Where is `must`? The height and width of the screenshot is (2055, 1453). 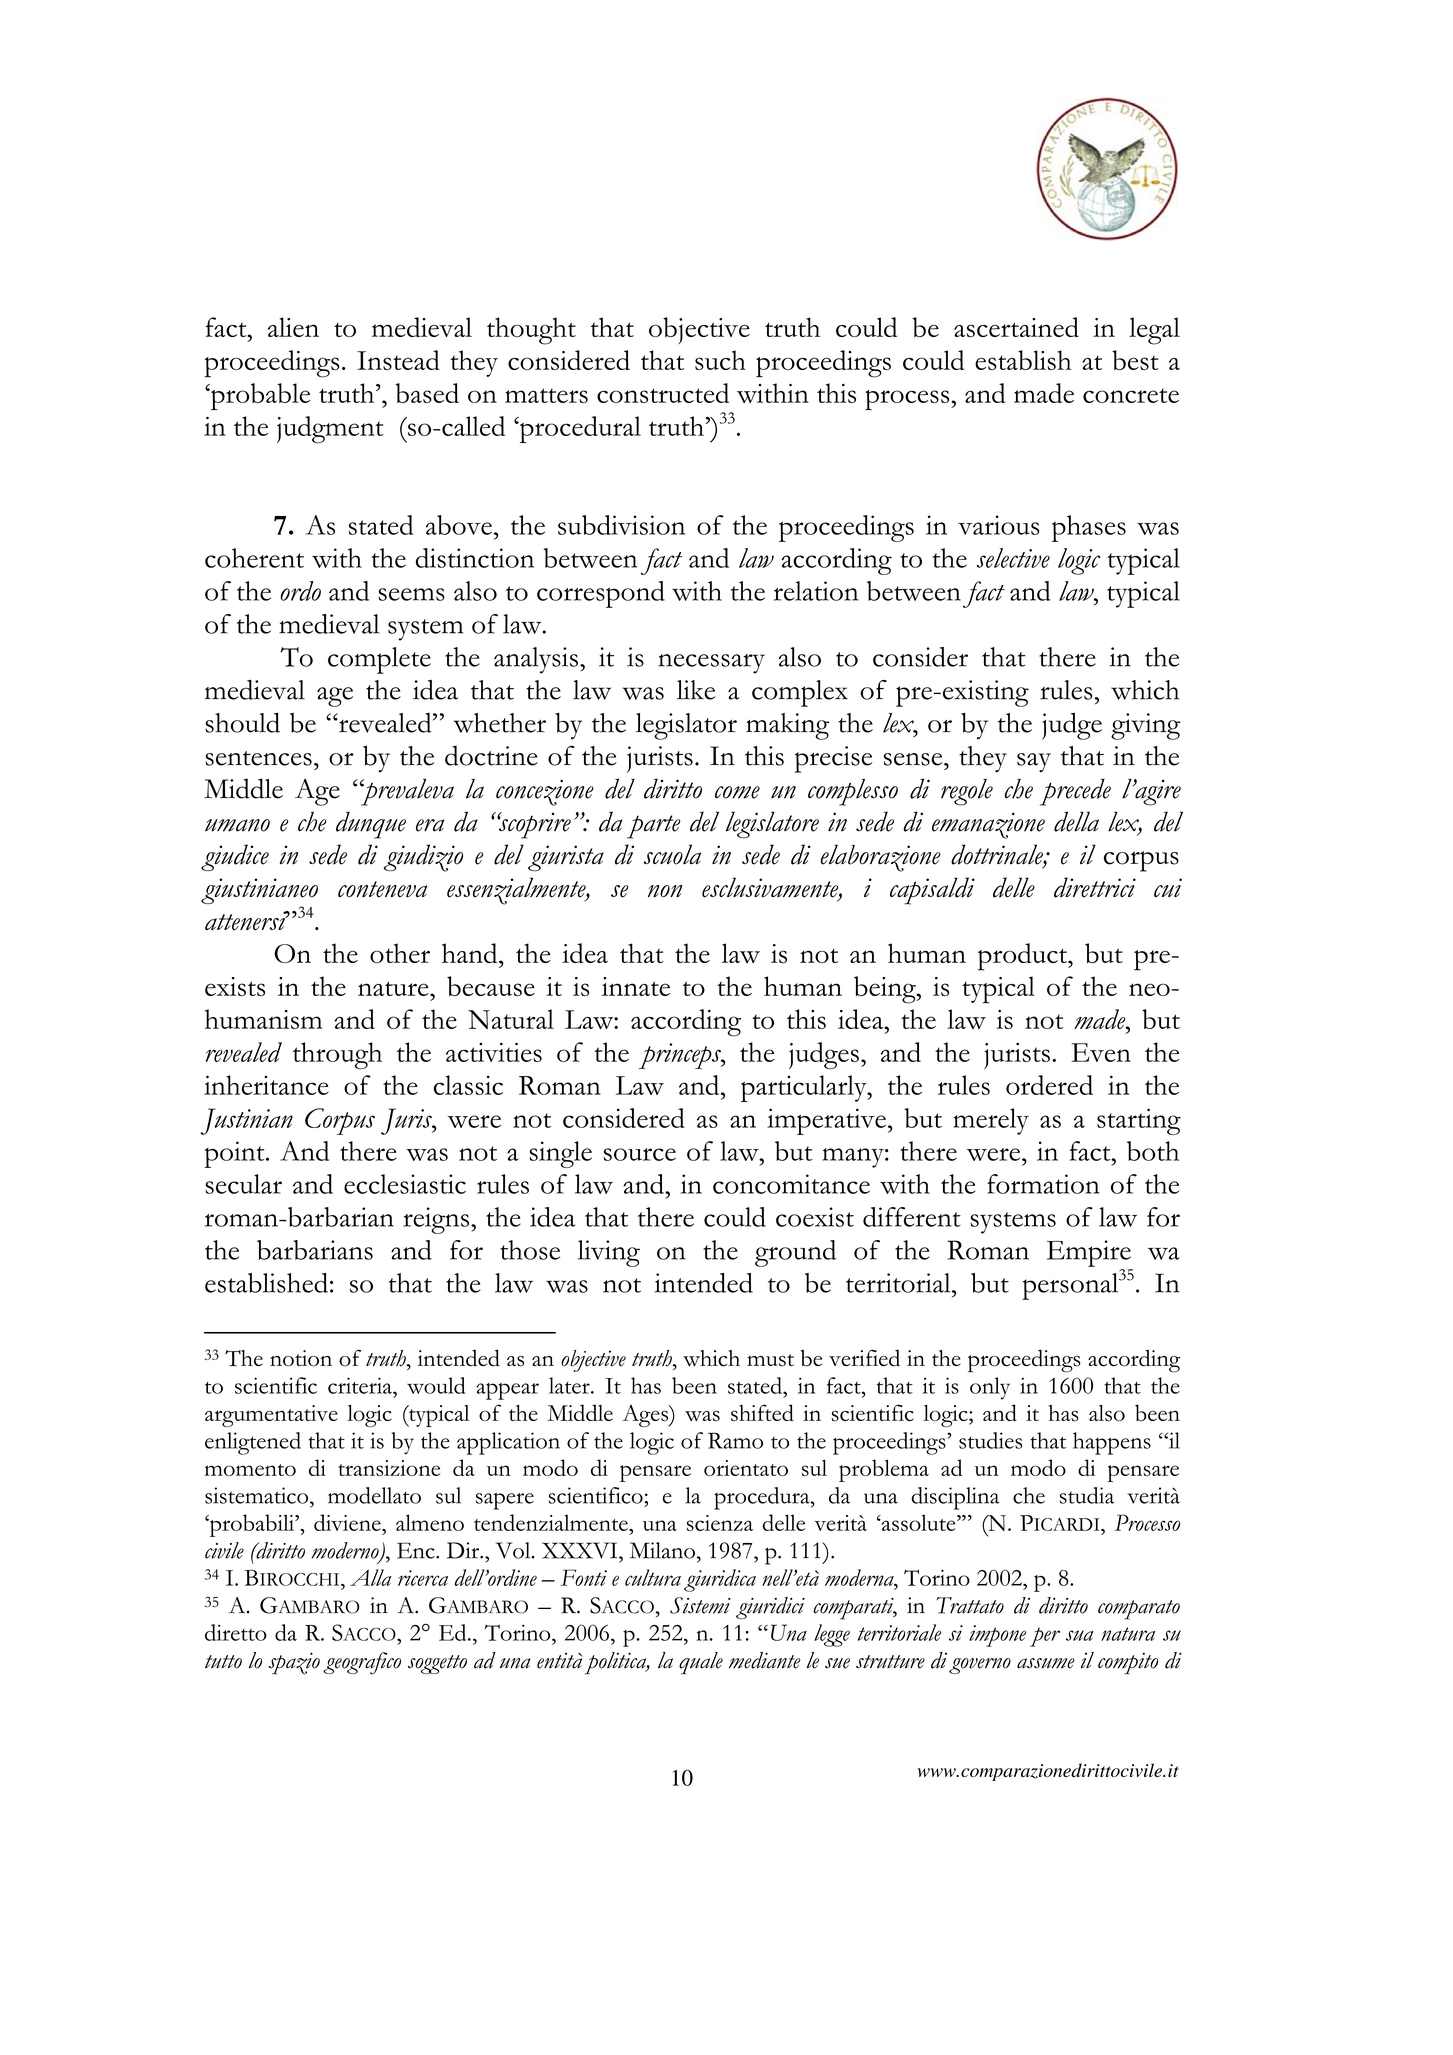
must is located at coordinates (770, 1360).
